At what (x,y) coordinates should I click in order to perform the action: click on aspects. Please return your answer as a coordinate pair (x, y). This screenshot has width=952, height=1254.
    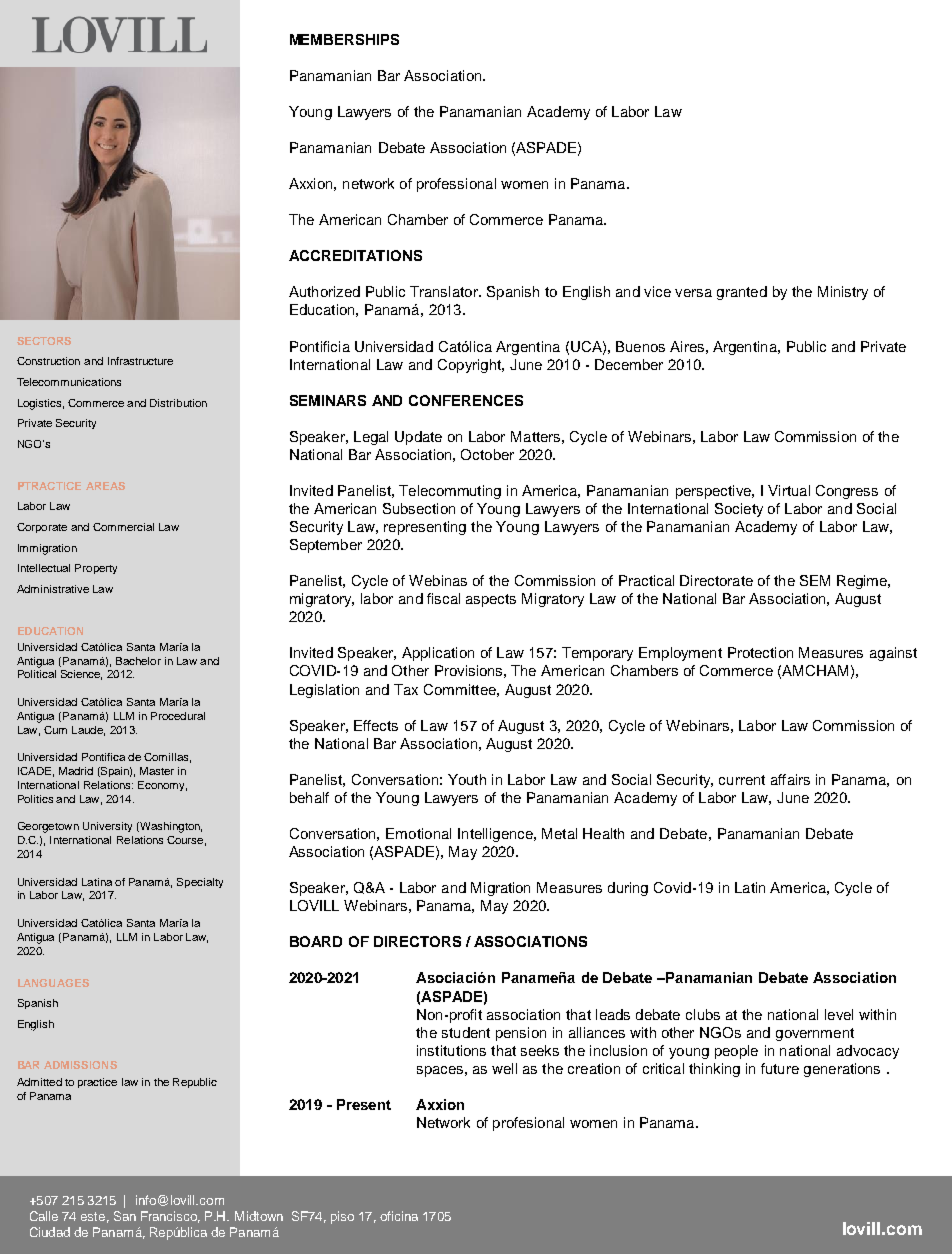
    Looking at the image, I should click on (491, 600).
